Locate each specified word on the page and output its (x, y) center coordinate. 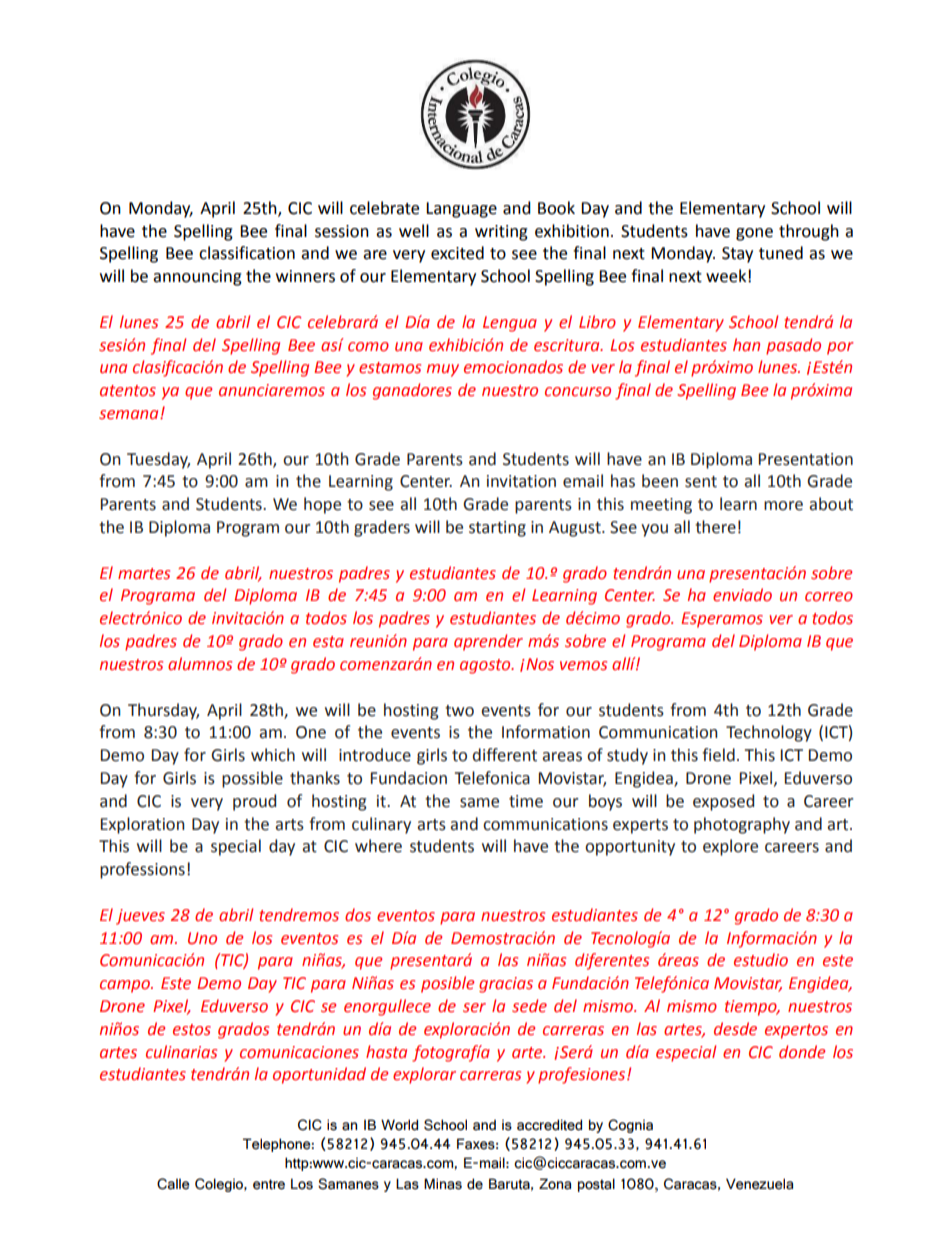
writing (501, 233)
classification (247, 253)
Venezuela (759, 1184)
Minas (443, 1184)
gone (754, 234)
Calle (173, 1184)
